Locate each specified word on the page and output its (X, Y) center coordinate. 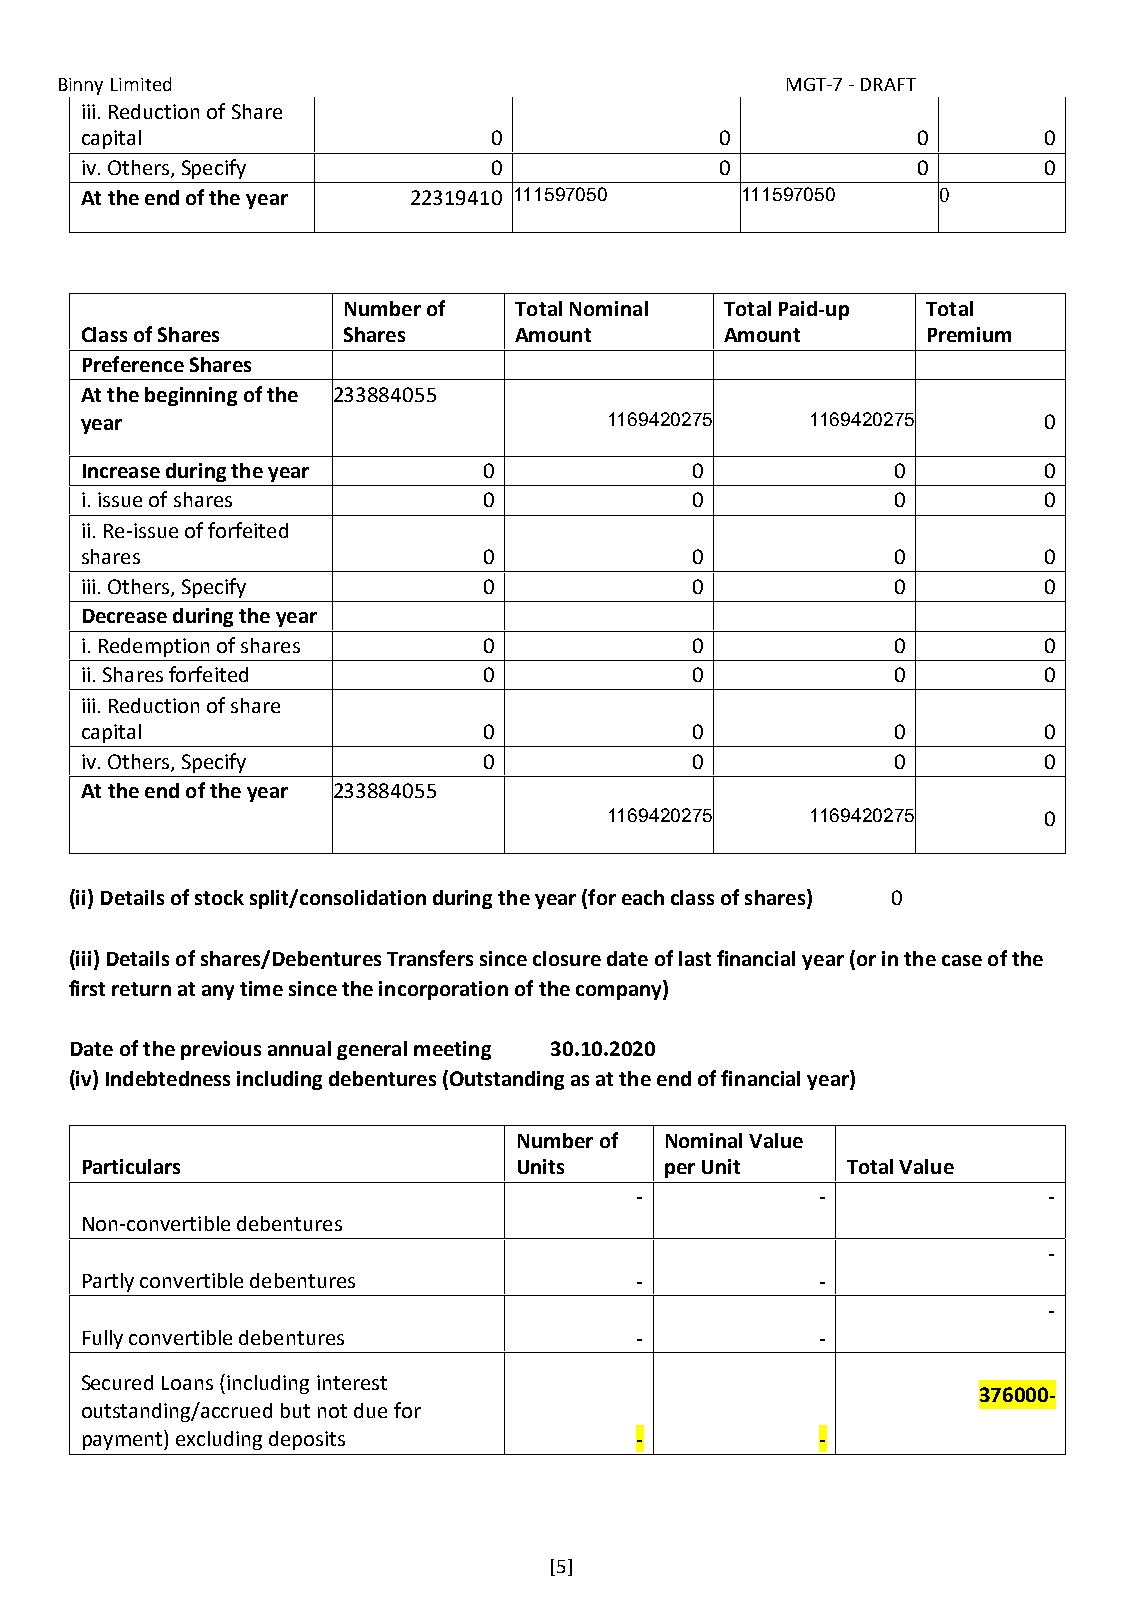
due (370, 1410)
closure (567, 958)
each (643, 897)
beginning (191, 396)
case (962, 960)
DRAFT (888, 84)
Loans (187, 1383)
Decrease (125, 616)
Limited (141, 84)
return (141, 989)
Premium (969, 334)
